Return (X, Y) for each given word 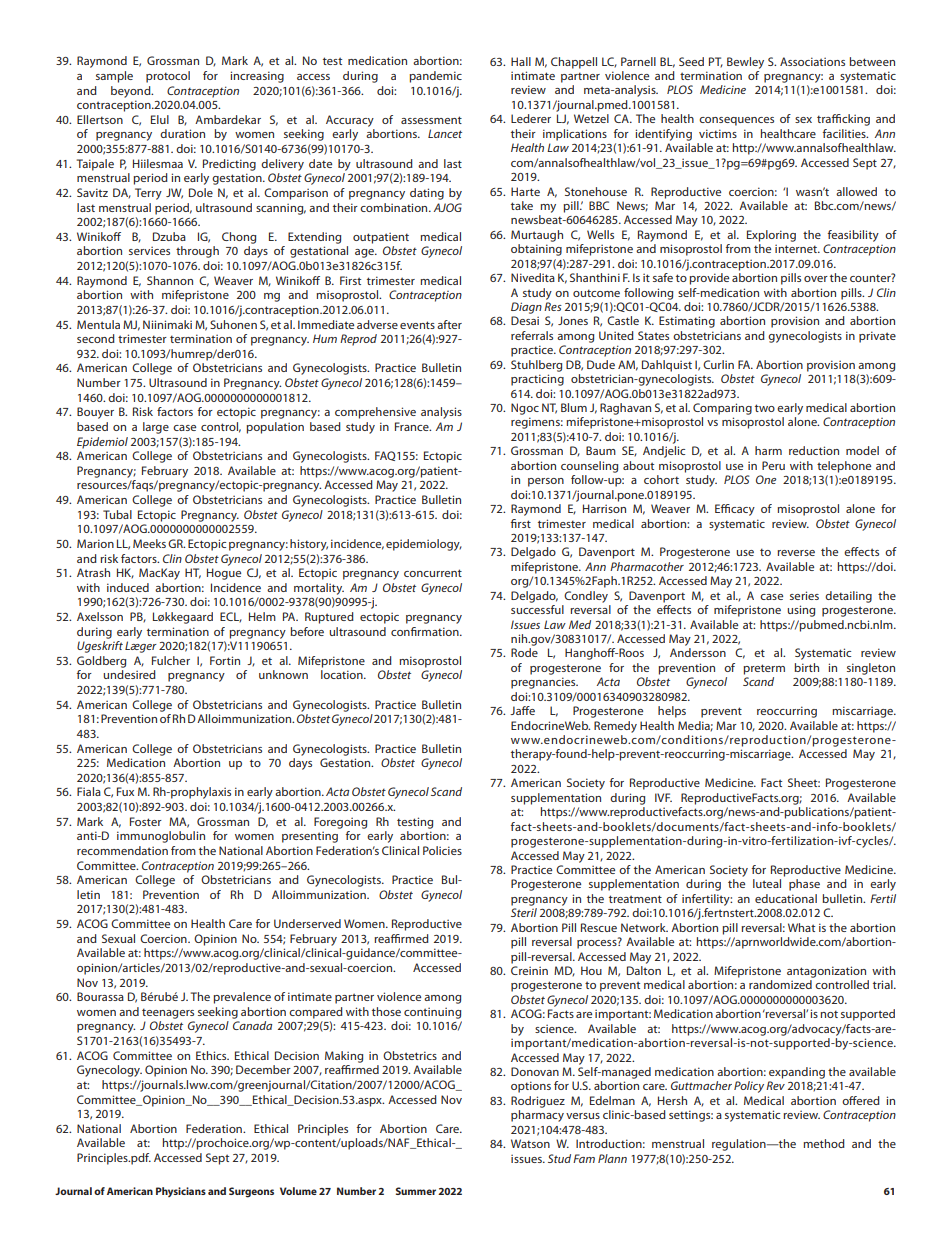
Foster (146, 821)
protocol (168, 77)
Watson (530, 1143)
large (156, 428)
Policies (442, 850)
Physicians (181, 1192)
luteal (767, 883)
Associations (812, 61)
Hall (521, 61)
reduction (814, 450)
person (546, 482)
